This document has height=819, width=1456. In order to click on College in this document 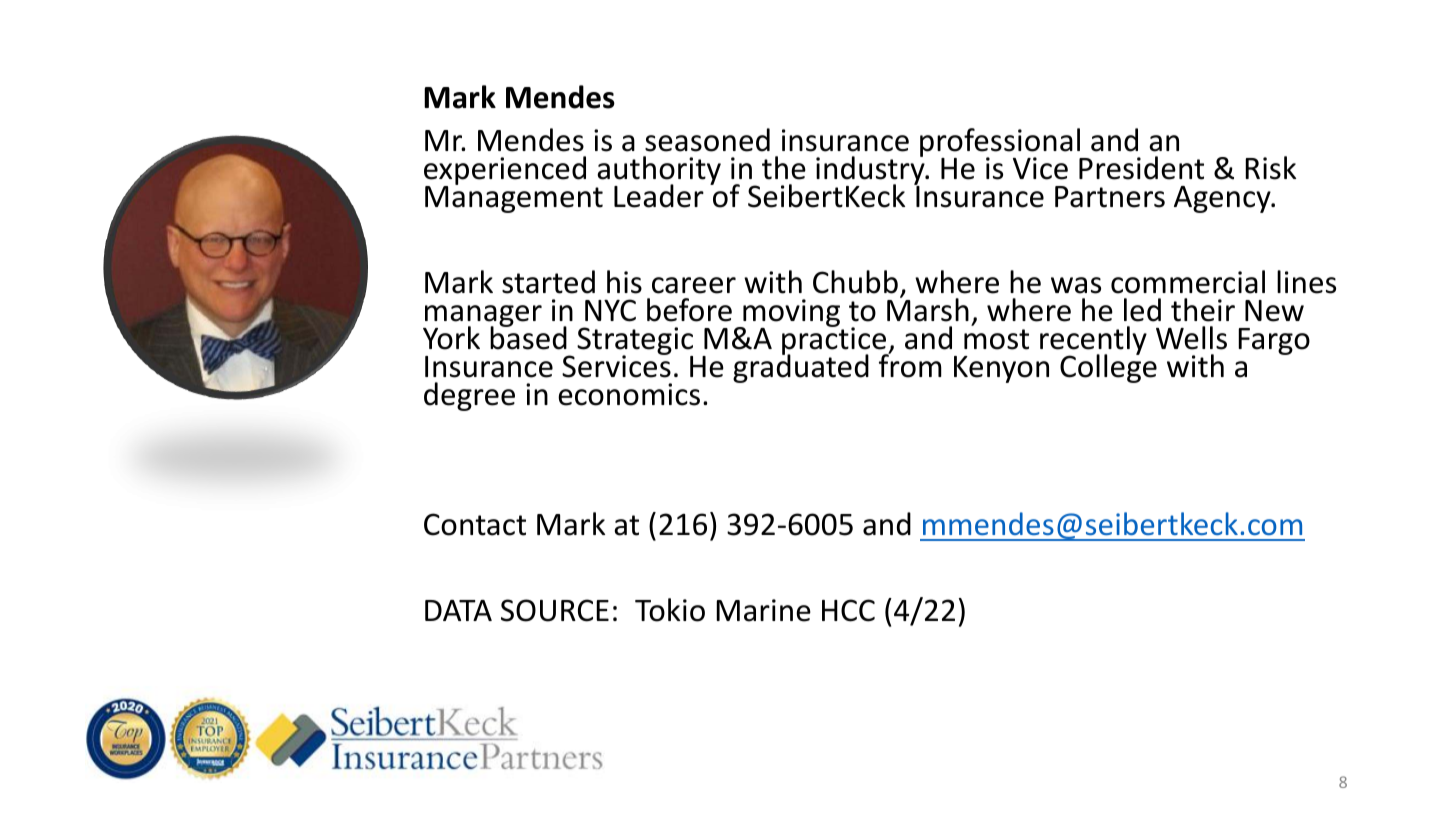, I will do `click(1108, 368)`.
